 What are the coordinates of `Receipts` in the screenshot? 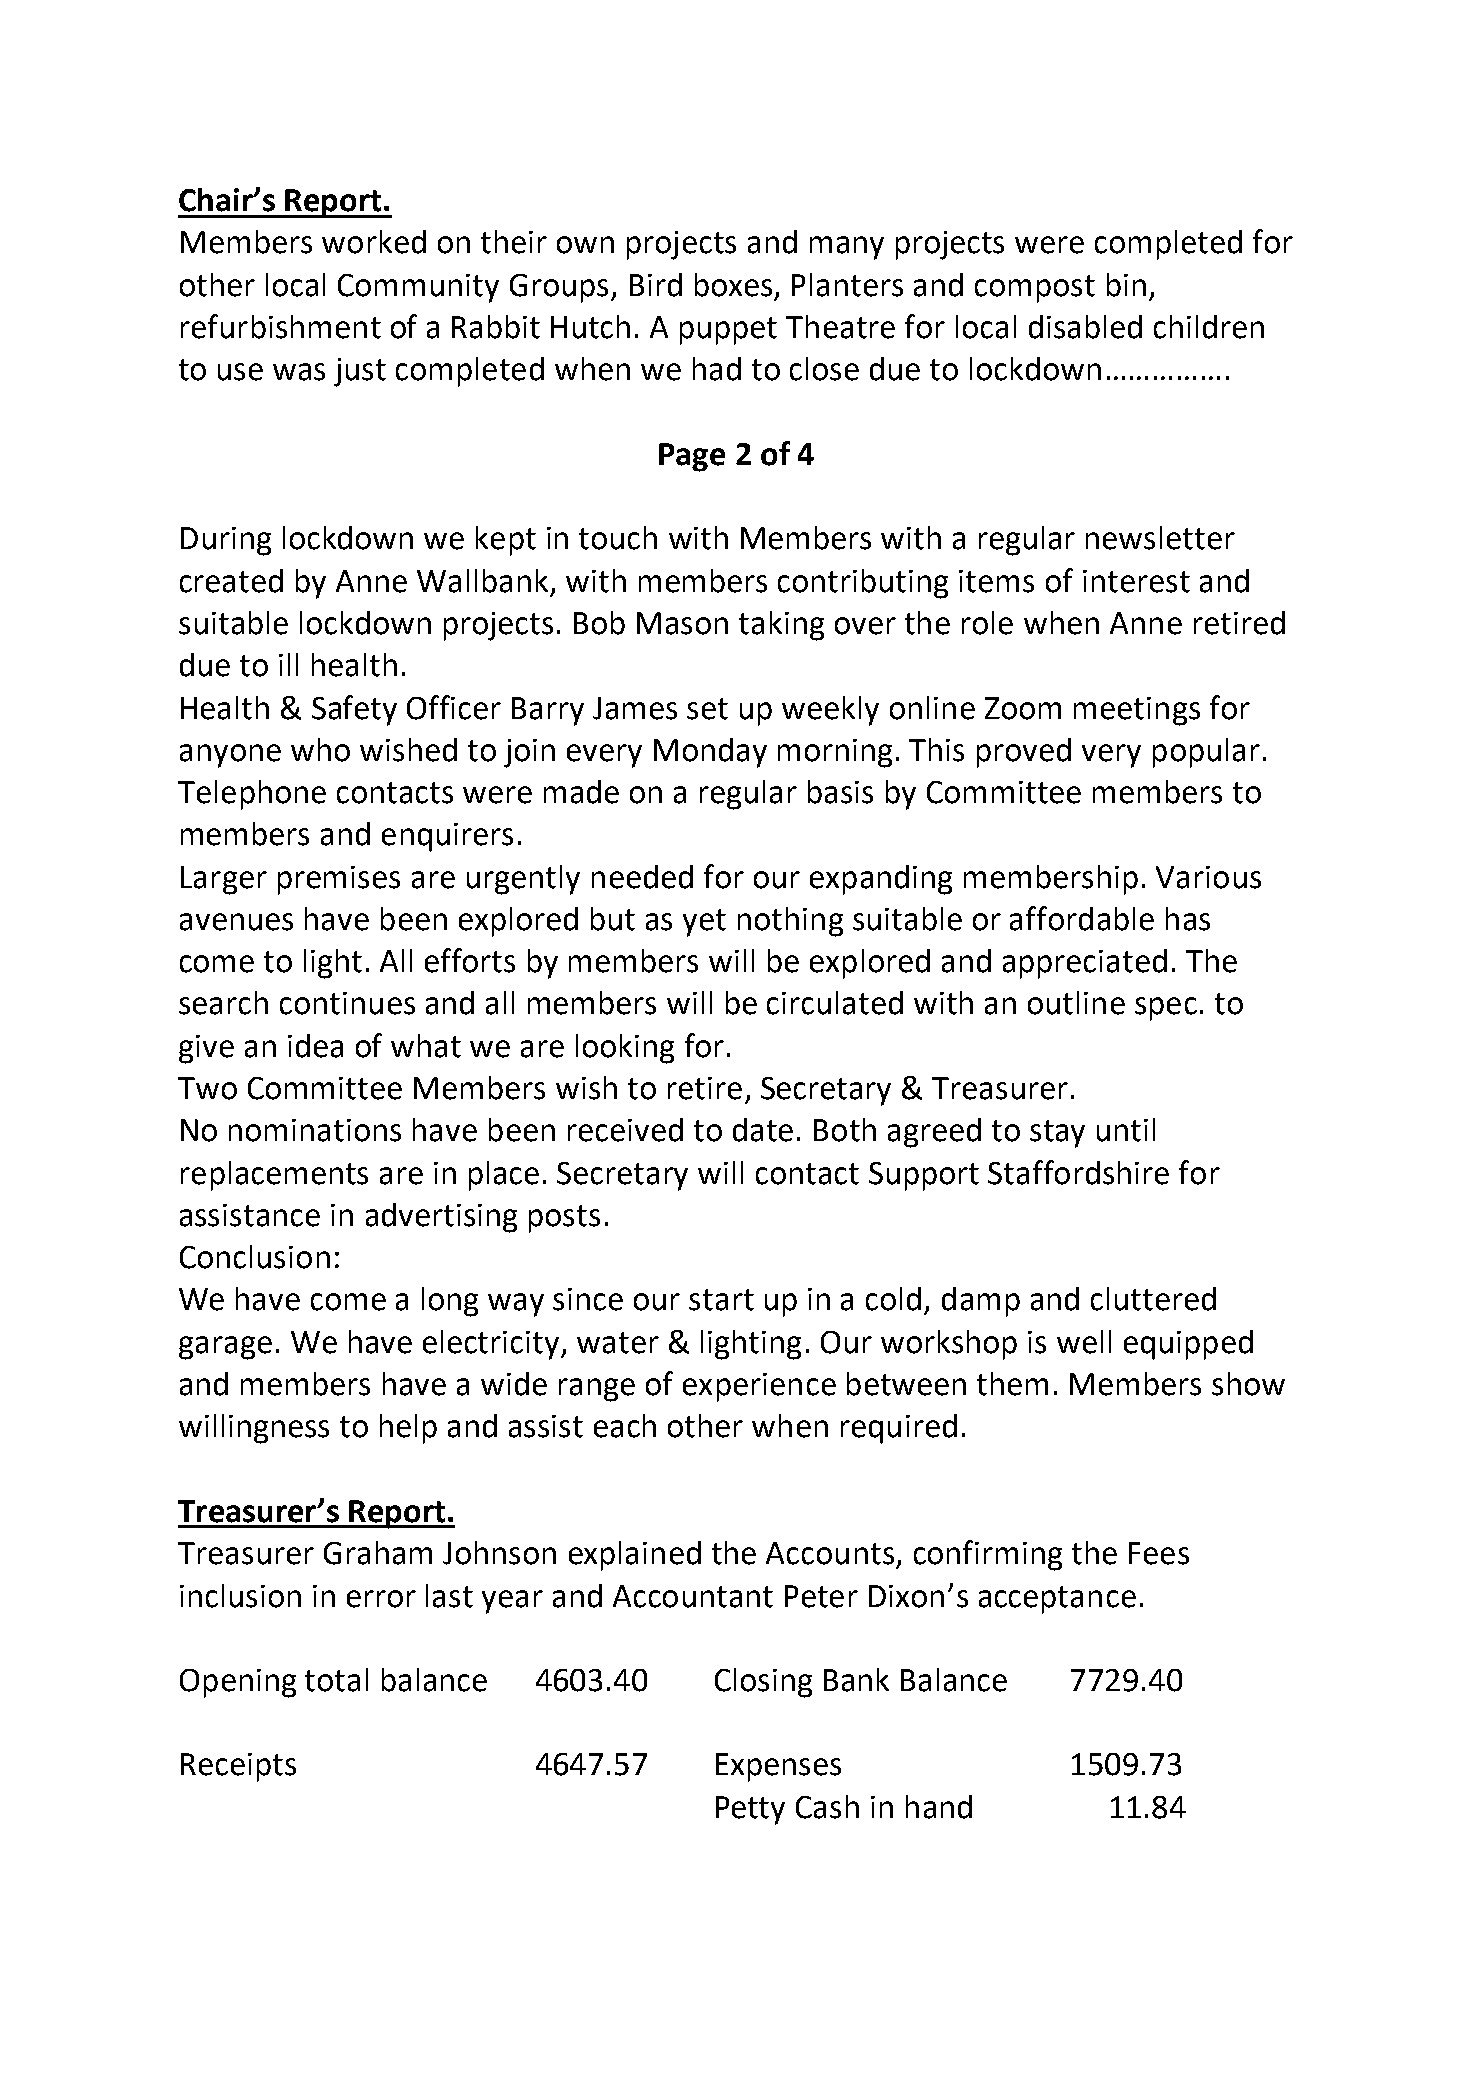 It's located at (238, 1767).
